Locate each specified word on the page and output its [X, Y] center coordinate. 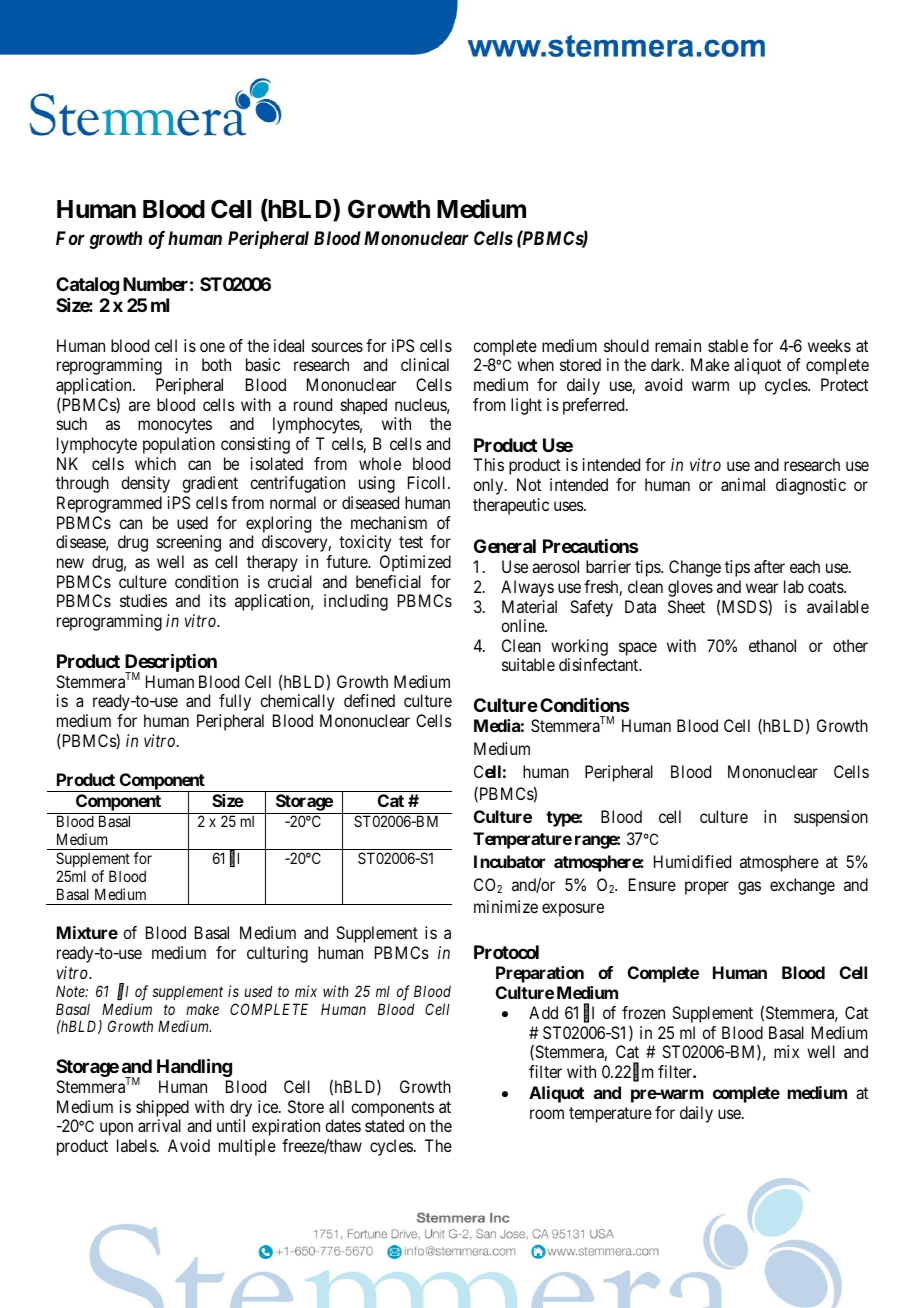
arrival [159, 1125]
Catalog [87, 286]
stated [384, 1125]
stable [728, 345]
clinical [425, 364]
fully [235, 702]
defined [369, 700]
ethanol [772, 645]
